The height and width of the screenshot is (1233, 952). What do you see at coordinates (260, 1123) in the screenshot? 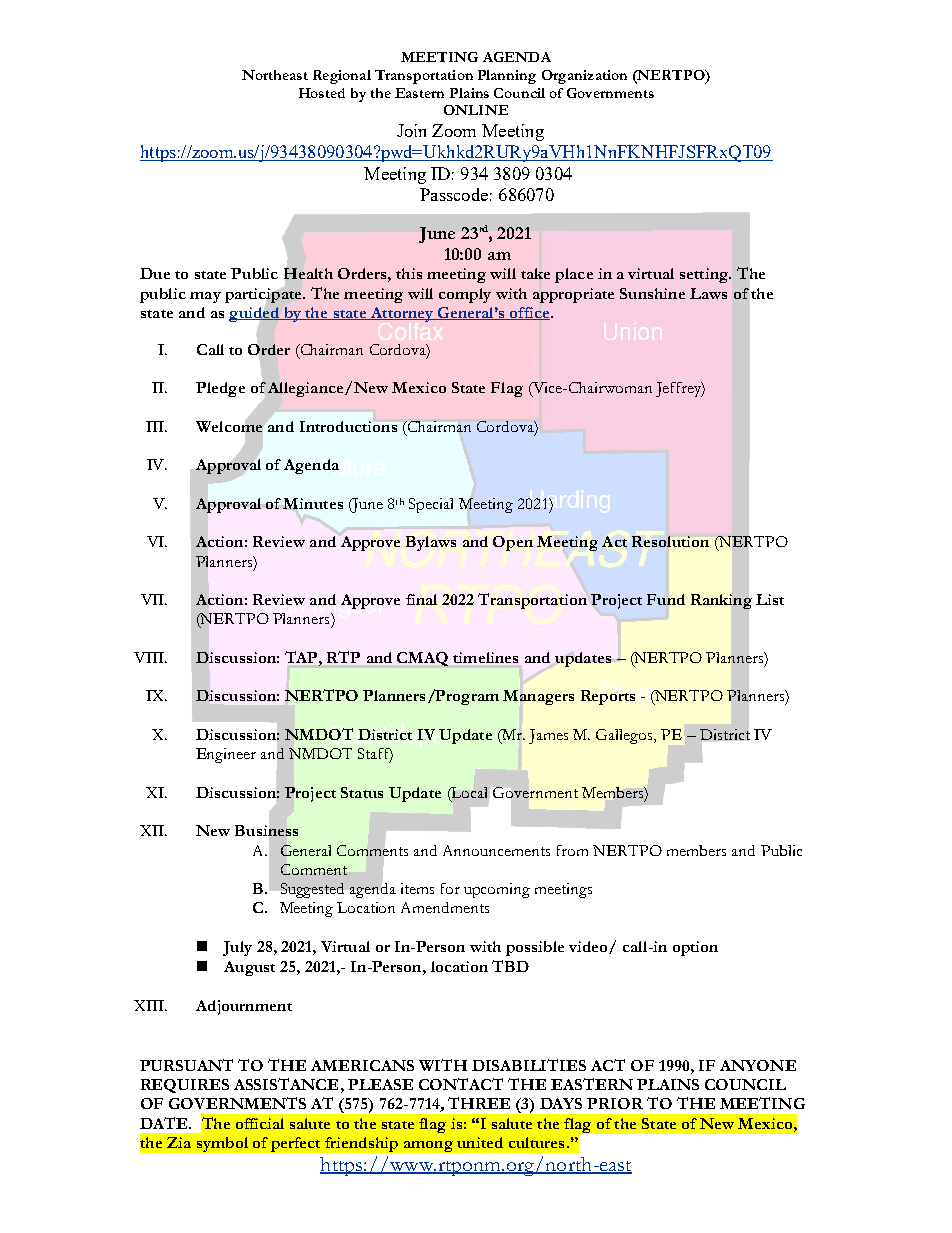
I see `official` at bounding box center [260, 1123].
